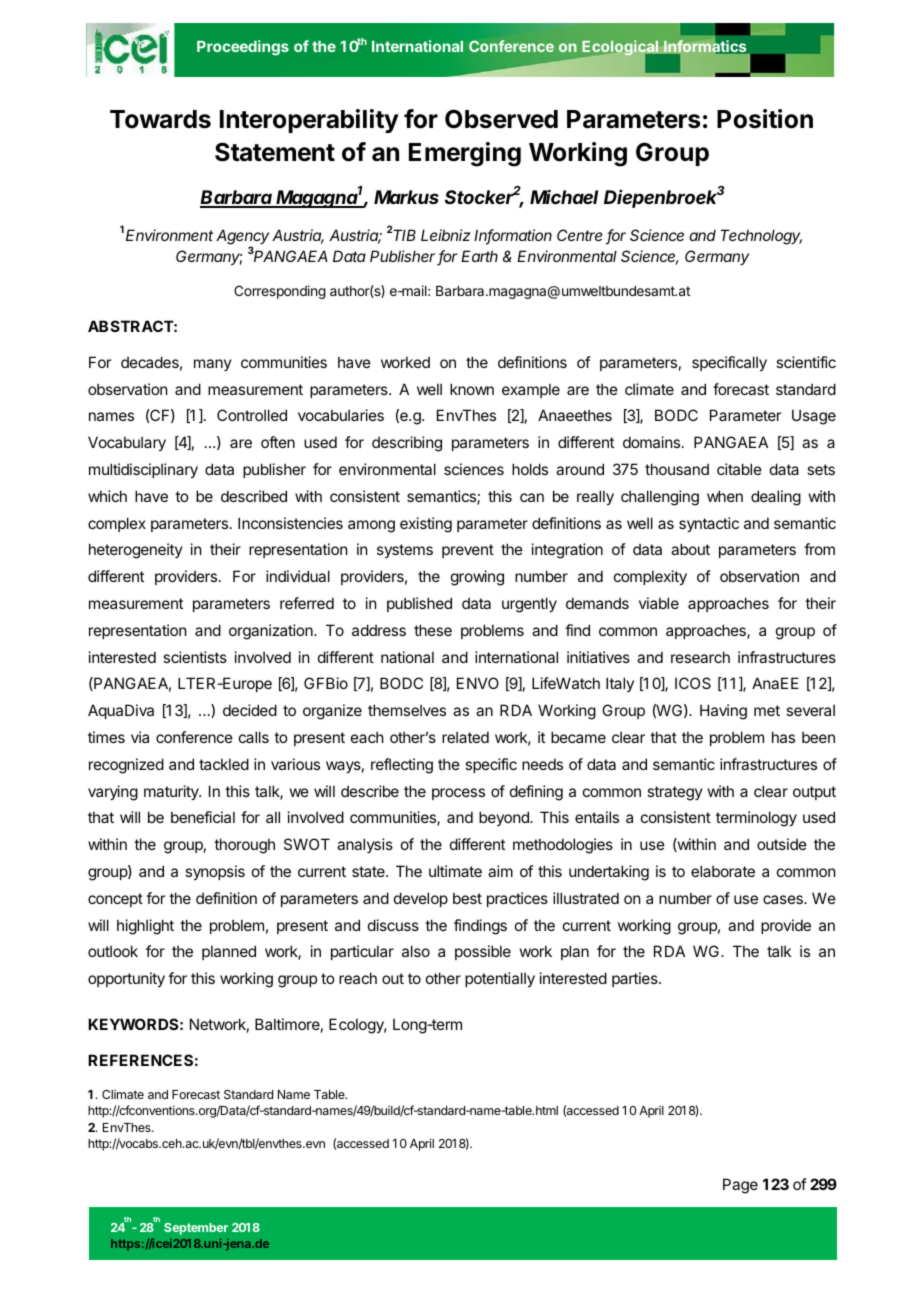  Describe the element at coordinates (433, 630) in the screenshot. I see `these` at that location.
